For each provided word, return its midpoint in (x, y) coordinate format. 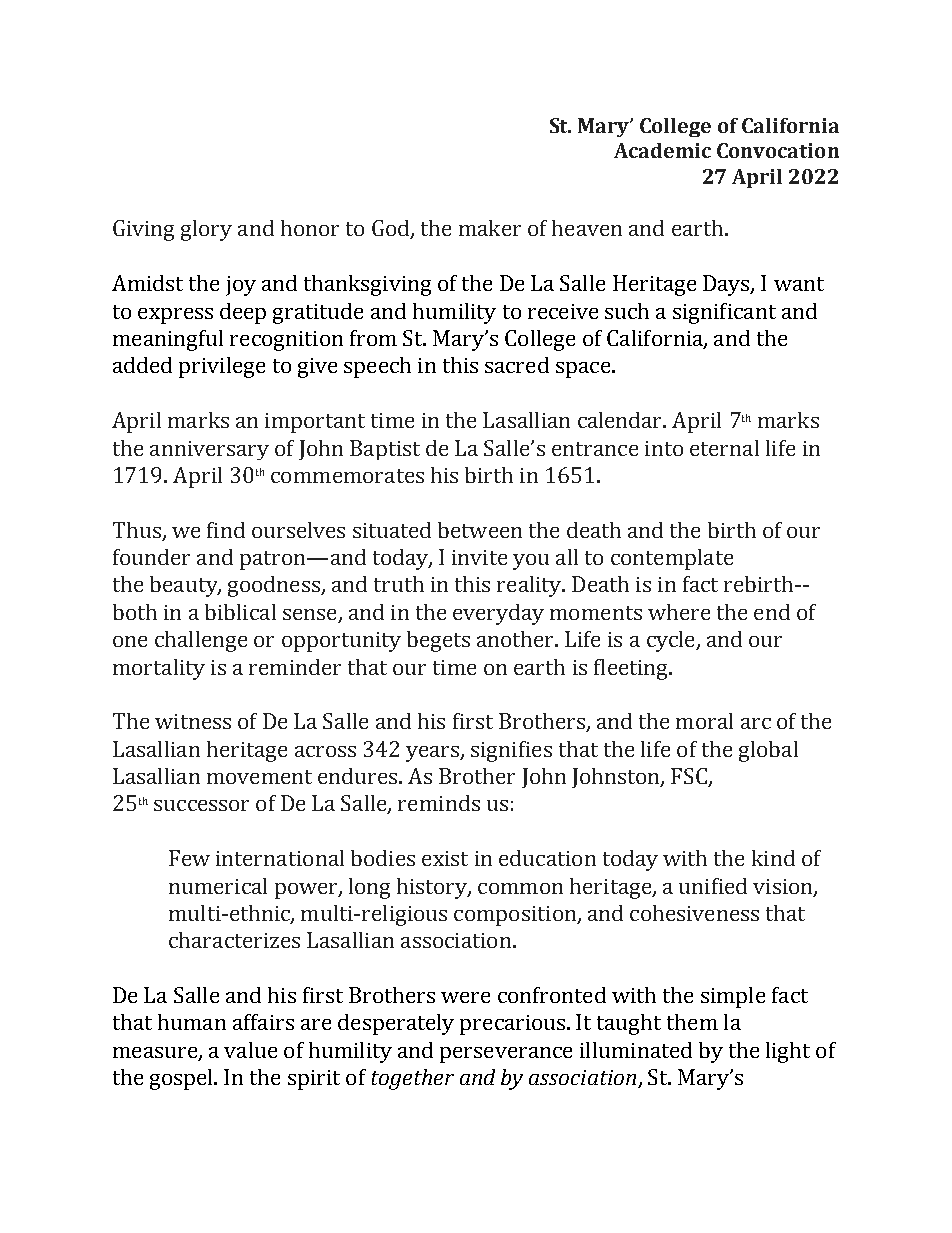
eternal (724, 448)
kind (773, 858)
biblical (240, 612)
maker (490, 228)
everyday (498, 614)
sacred (517, 365)
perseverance (506, 1055)
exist (445, 858)
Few (189, 858)
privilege (222, 367)
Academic (662, 150)
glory (206, 230)
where (679, 612)
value (250, 1050)
